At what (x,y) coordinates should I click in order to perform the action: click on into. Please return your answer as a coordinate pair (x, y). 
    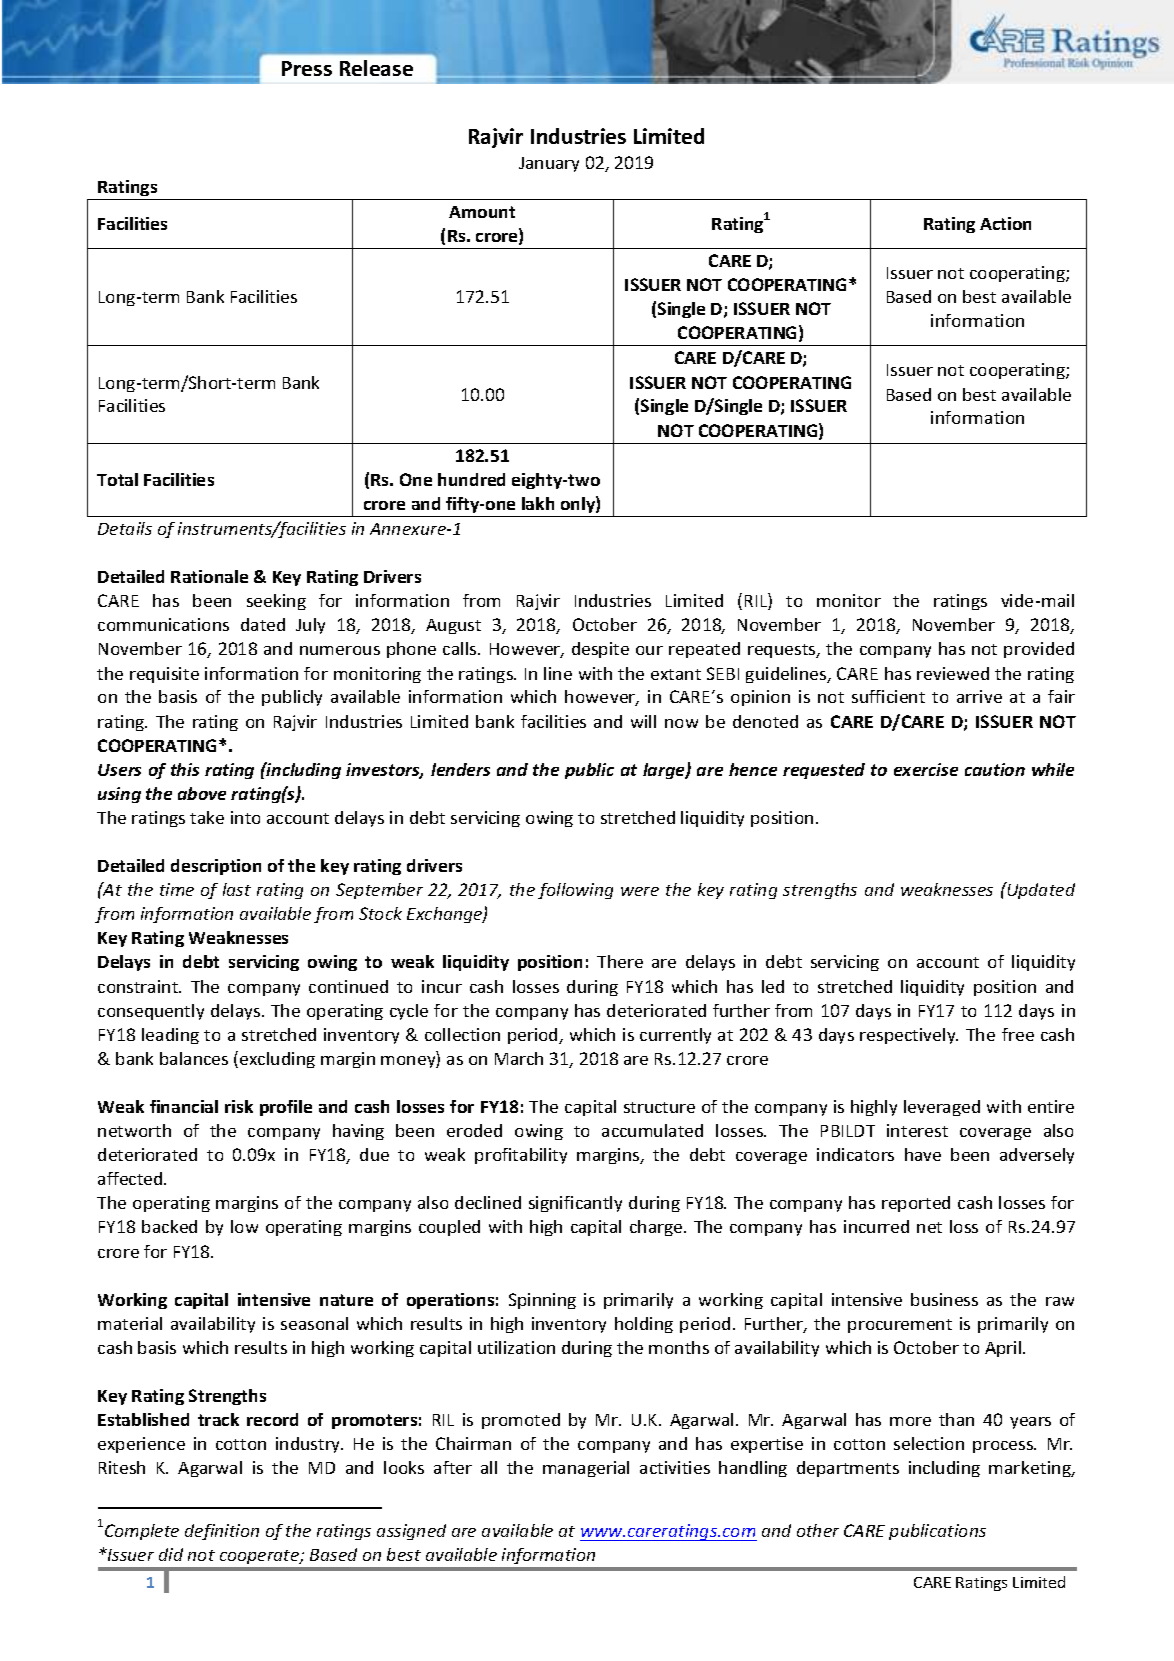
    Looking at the image, I should click on (245, 817).
